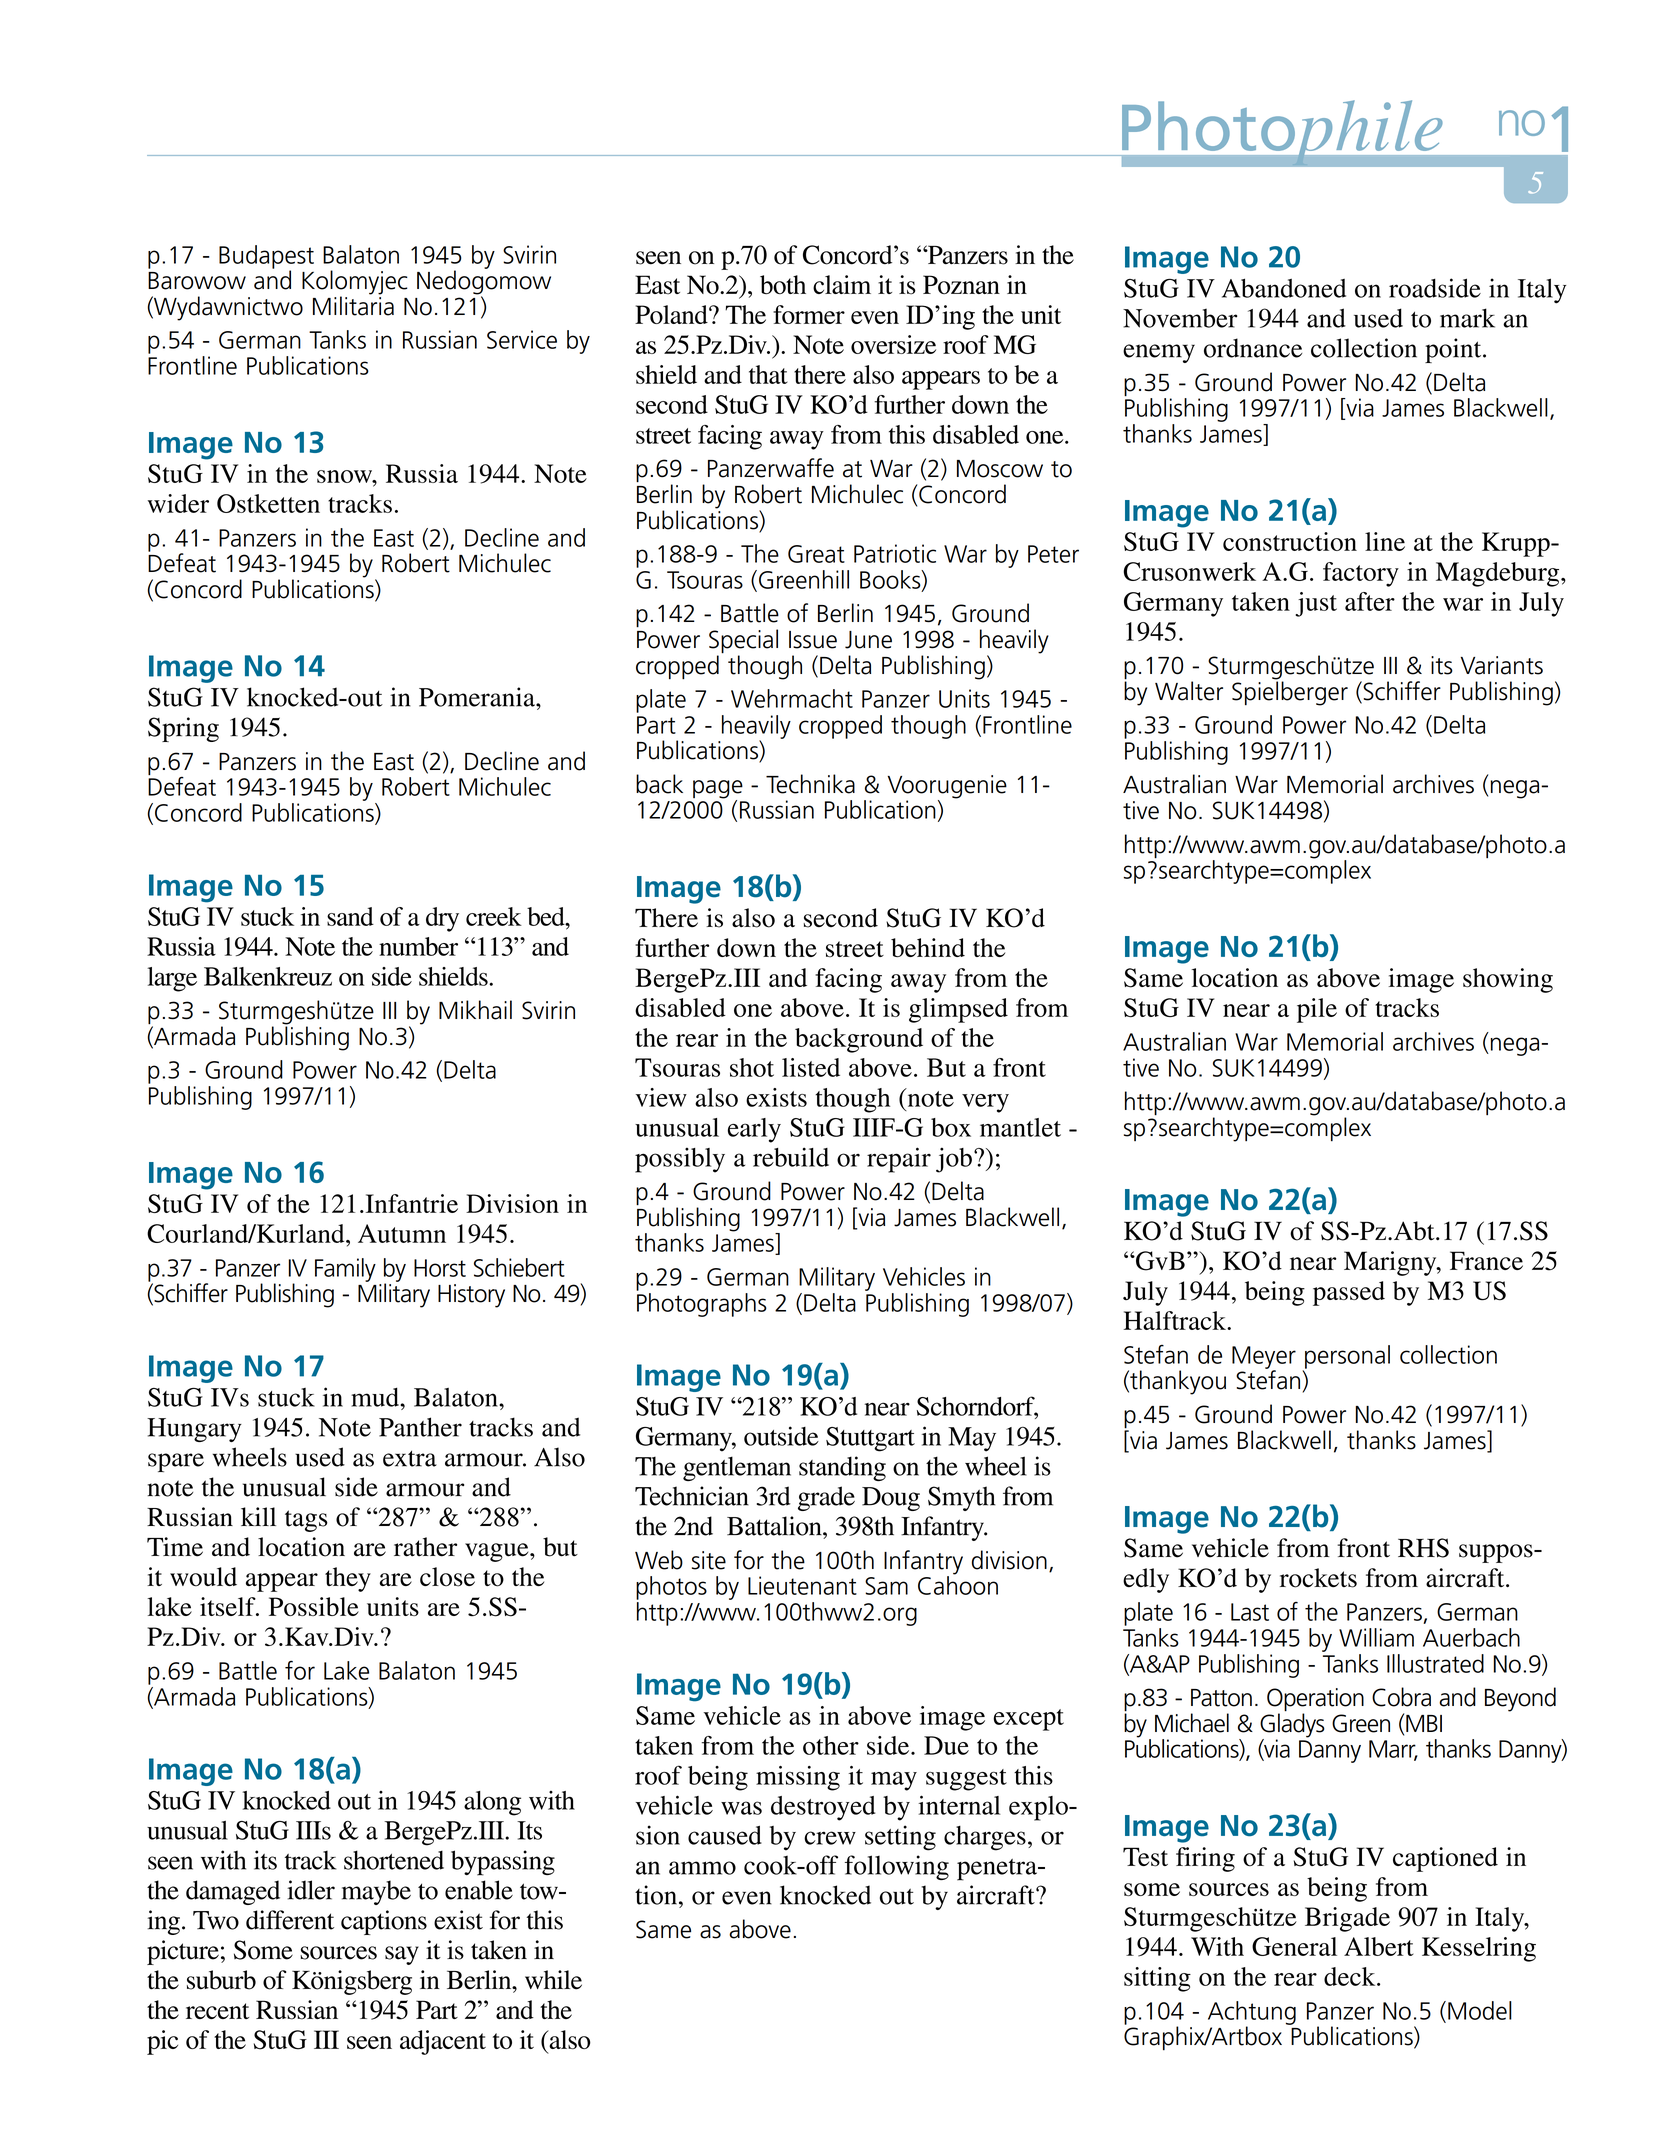  Describe the element at coordinates (266, 258) in the image. I see `Budapest` at that location.
